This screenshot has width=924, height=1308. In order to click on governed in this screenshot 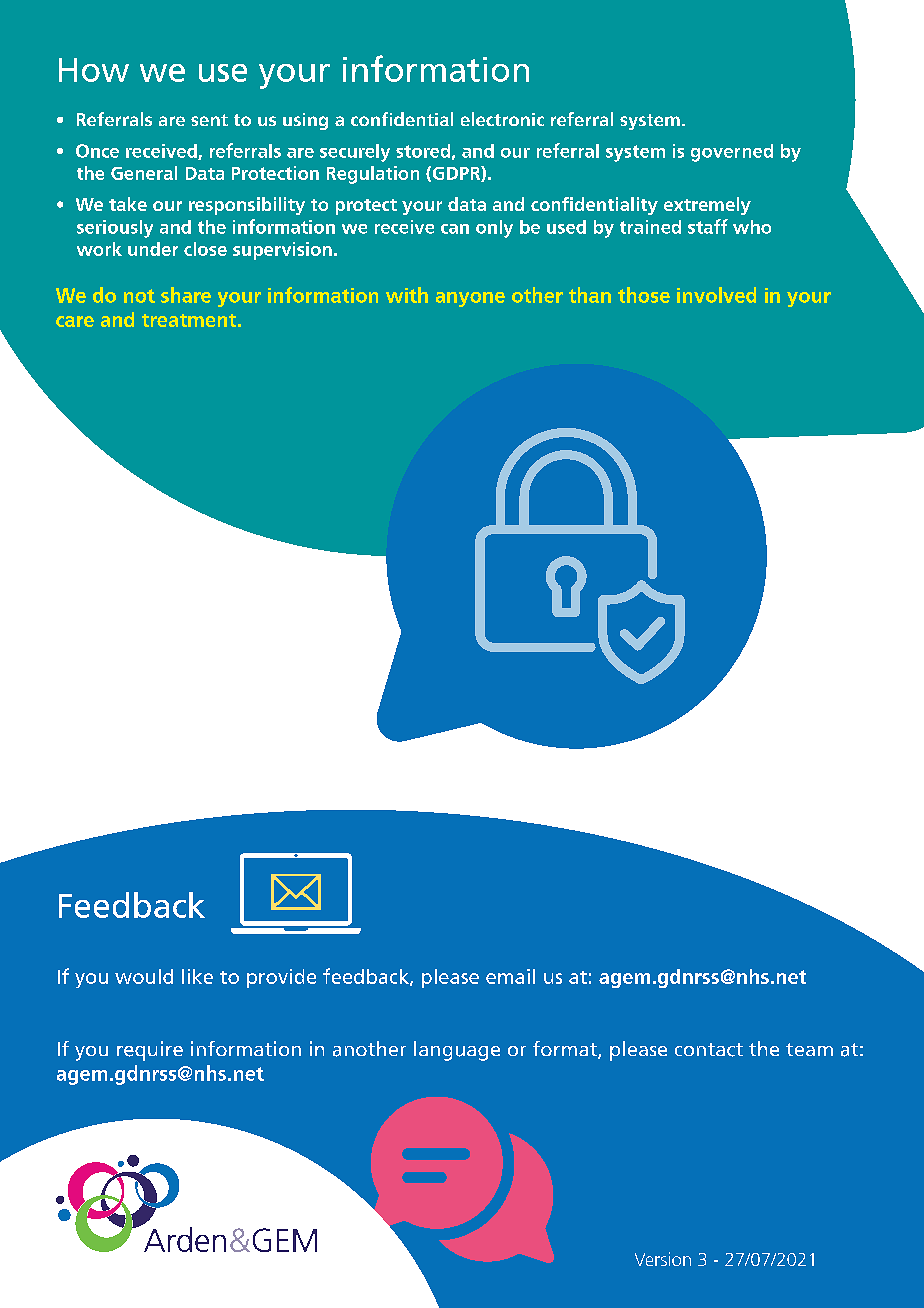, I will do `click(732, 153)`.
